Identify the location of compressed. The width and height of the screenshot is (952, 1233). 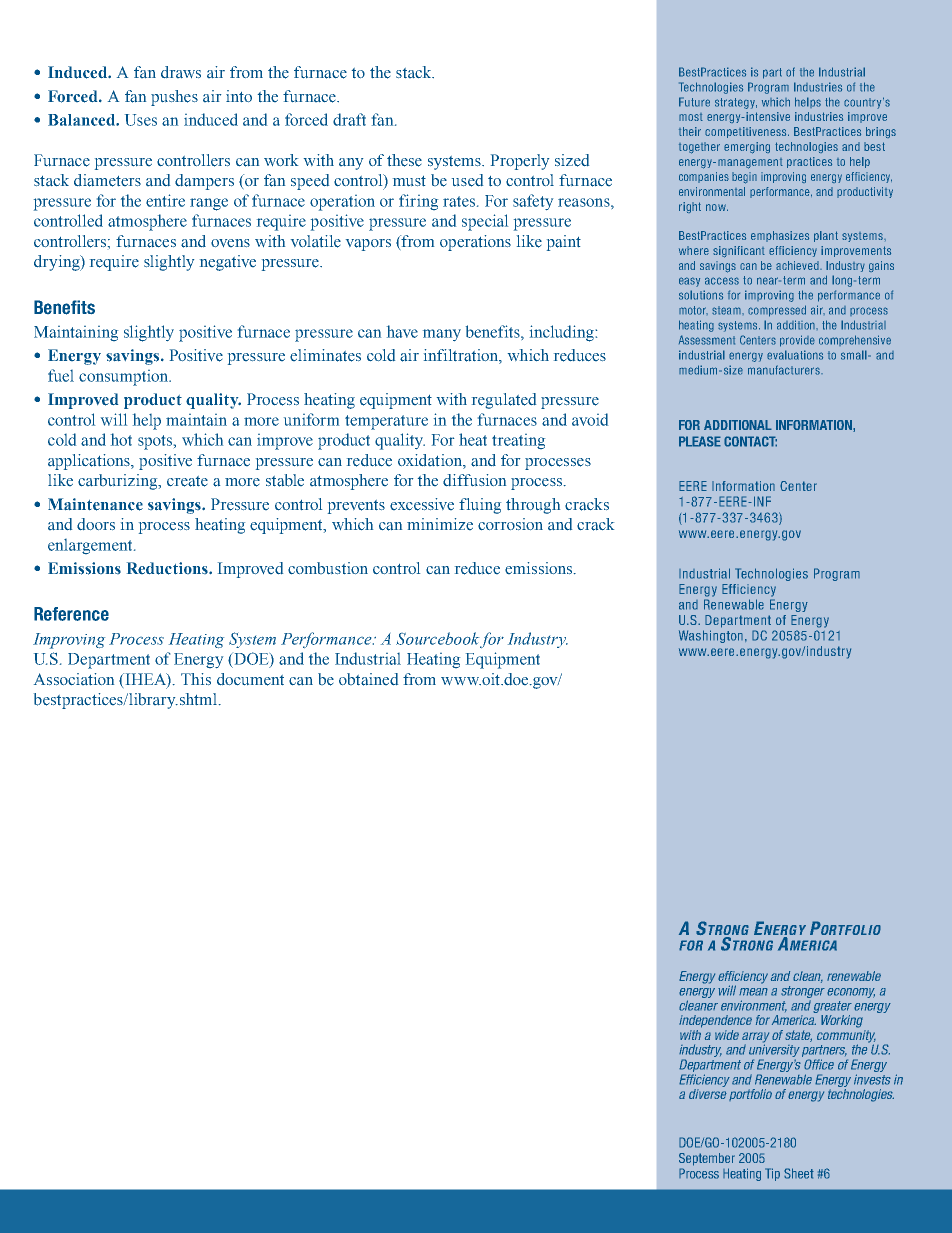
(777, 311).
